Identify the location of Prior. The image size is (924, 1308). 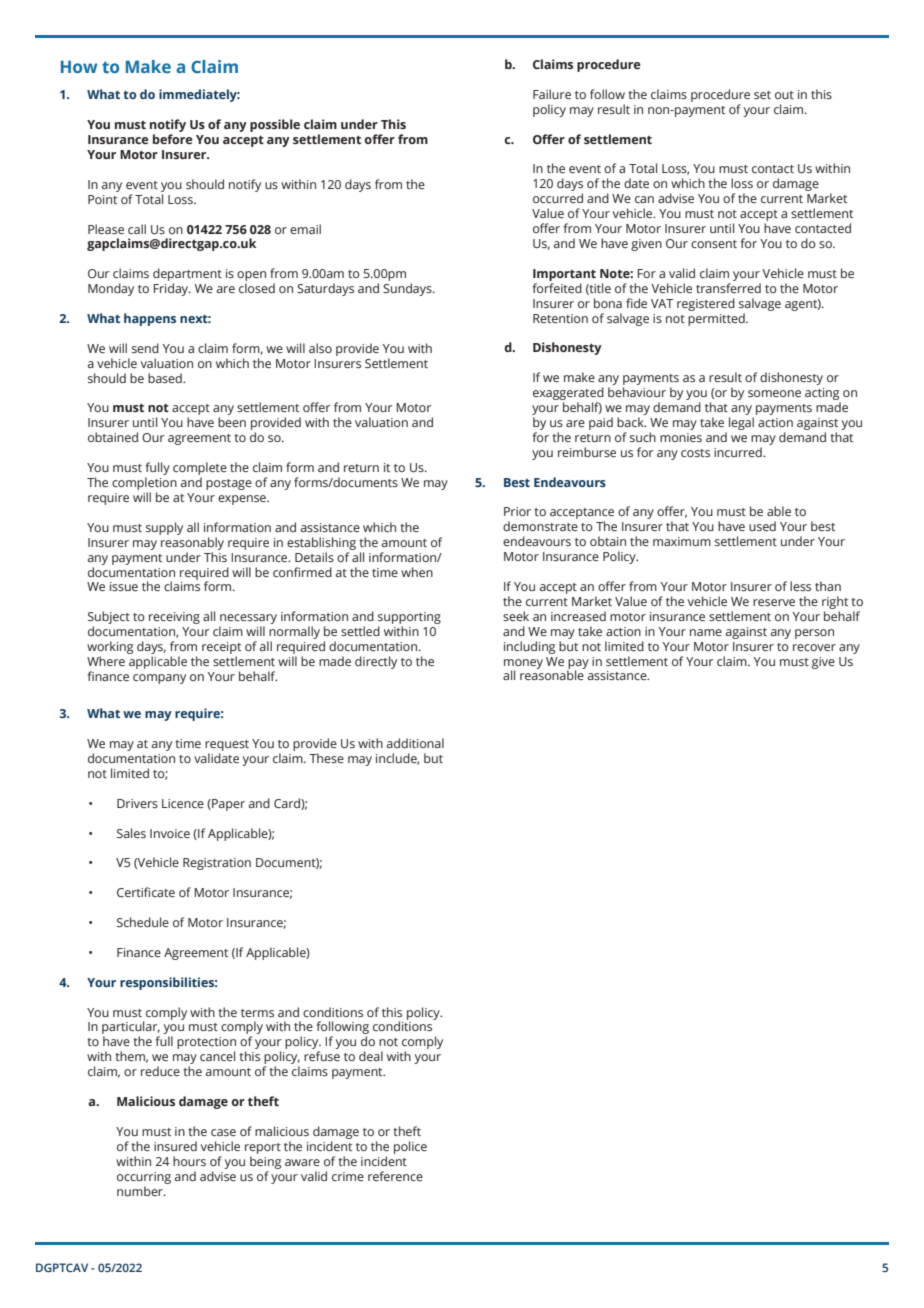
(517, 511).
